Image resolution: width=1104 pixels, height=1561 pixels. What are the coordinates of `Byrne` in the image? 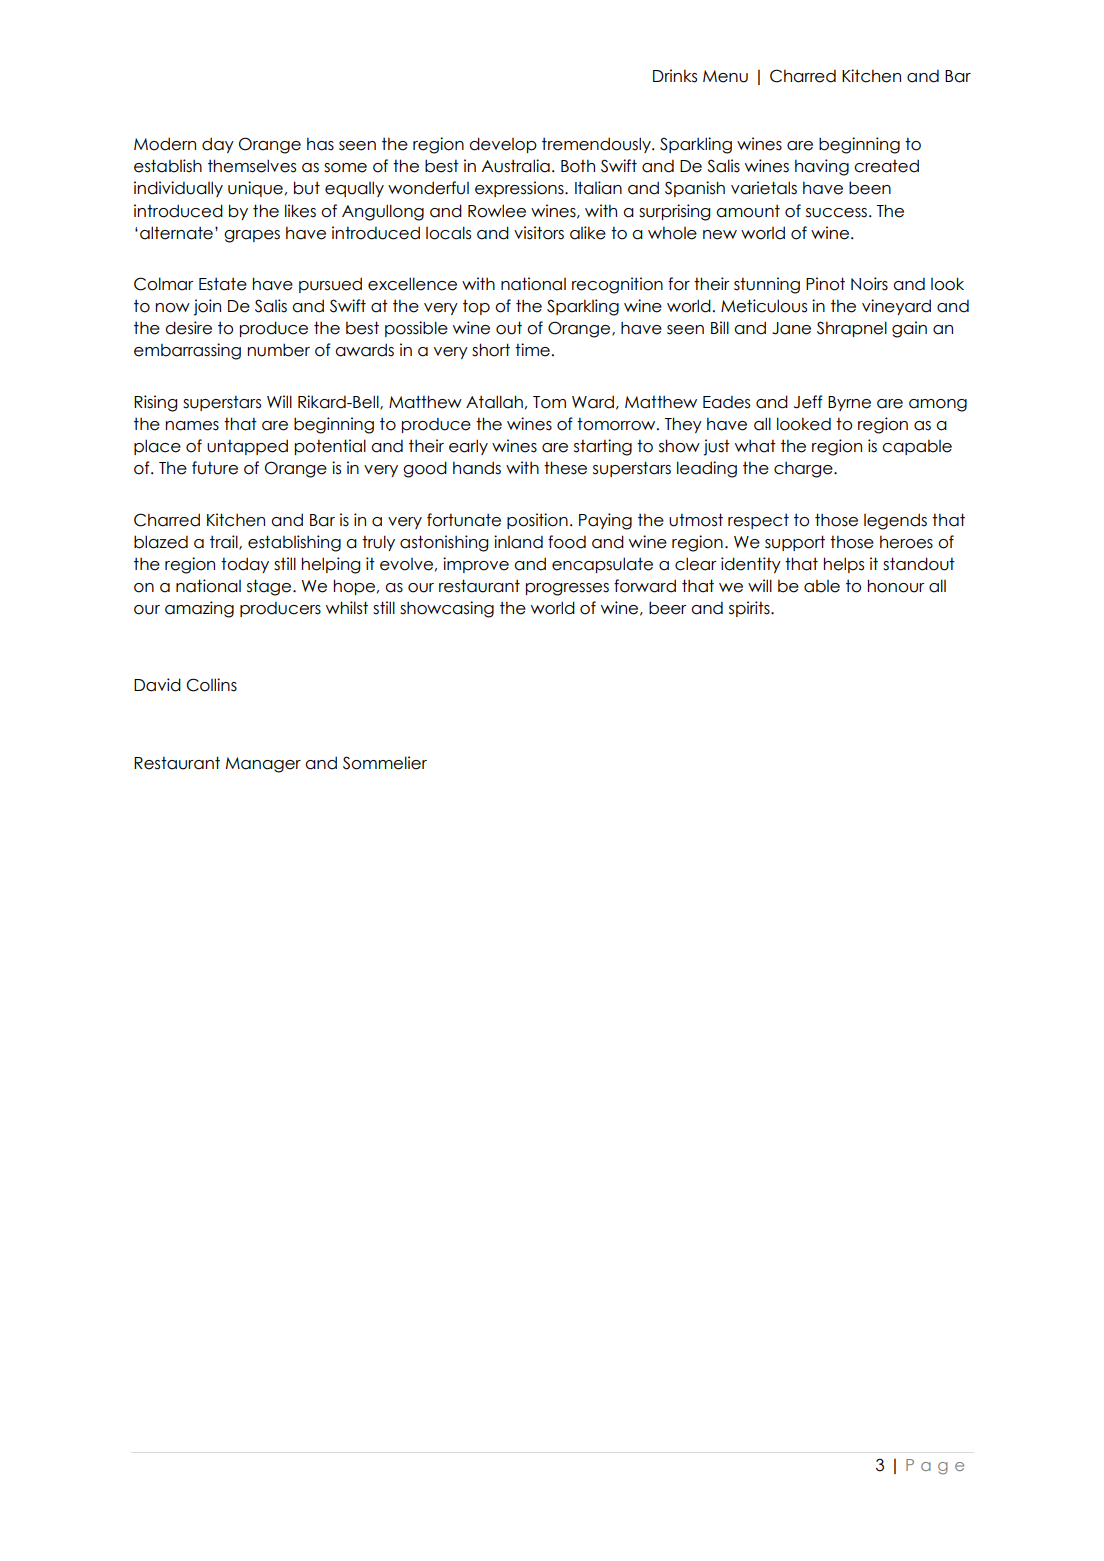 It's located at (849, 403).
